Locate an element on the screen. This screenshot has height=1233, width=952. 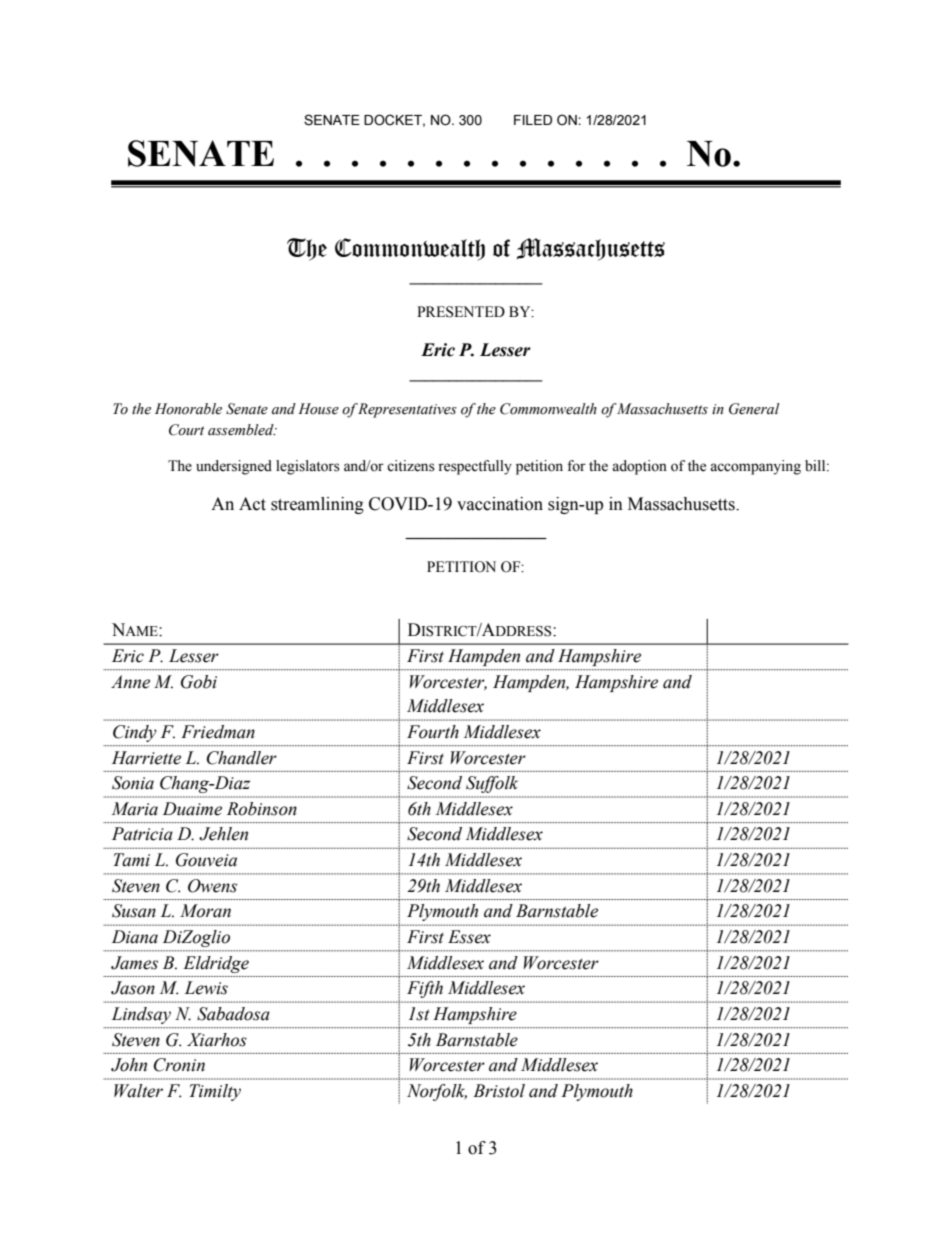
PRESENTED is located at coordinates (461, 312).
